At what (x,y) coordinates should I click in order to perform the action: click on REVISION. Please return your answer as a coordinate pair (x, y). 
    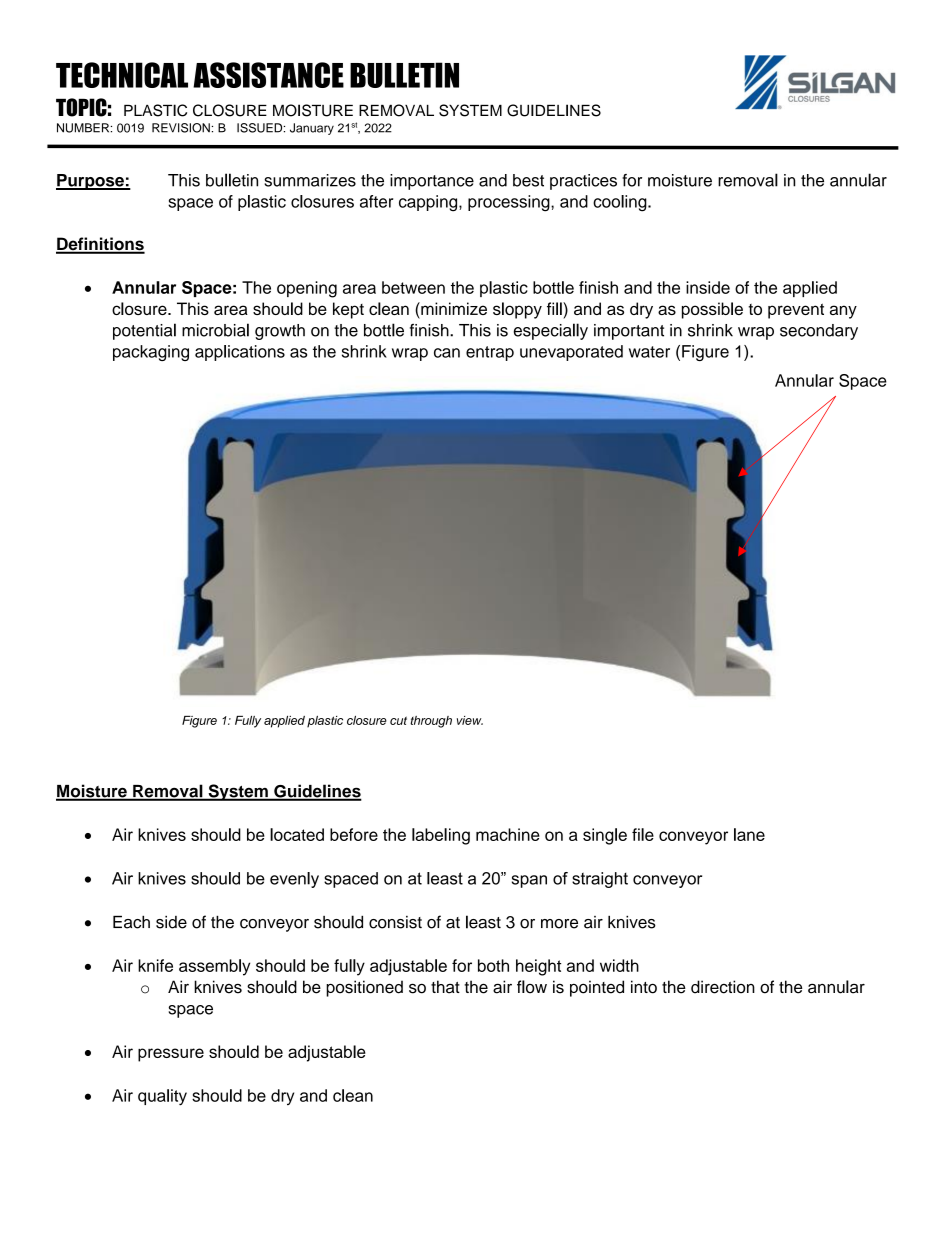
    Looking at the image, I should click on (181, 128).
